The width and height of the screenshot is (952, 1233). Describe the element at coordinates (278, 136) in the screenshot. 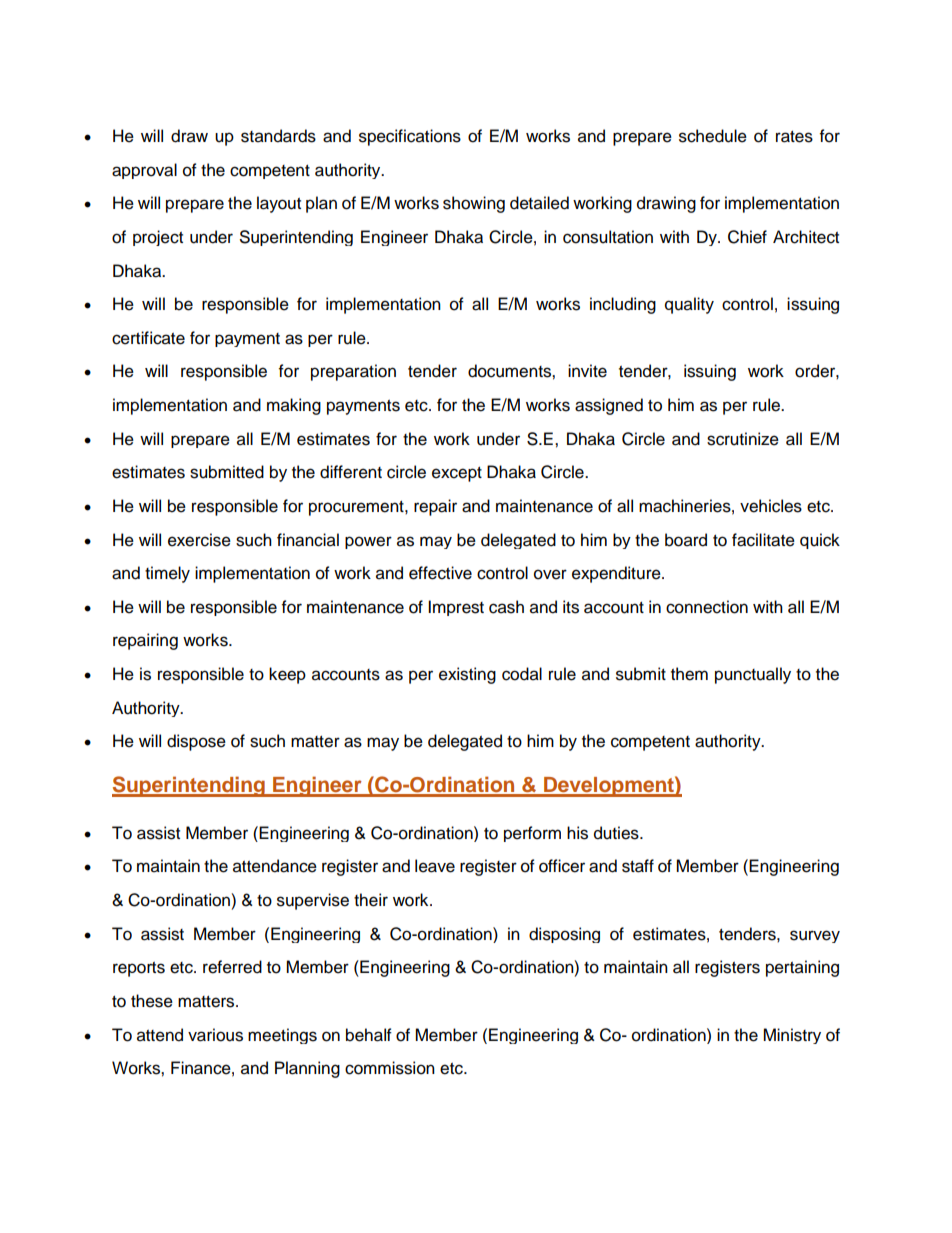

I see `standards` at that location.
